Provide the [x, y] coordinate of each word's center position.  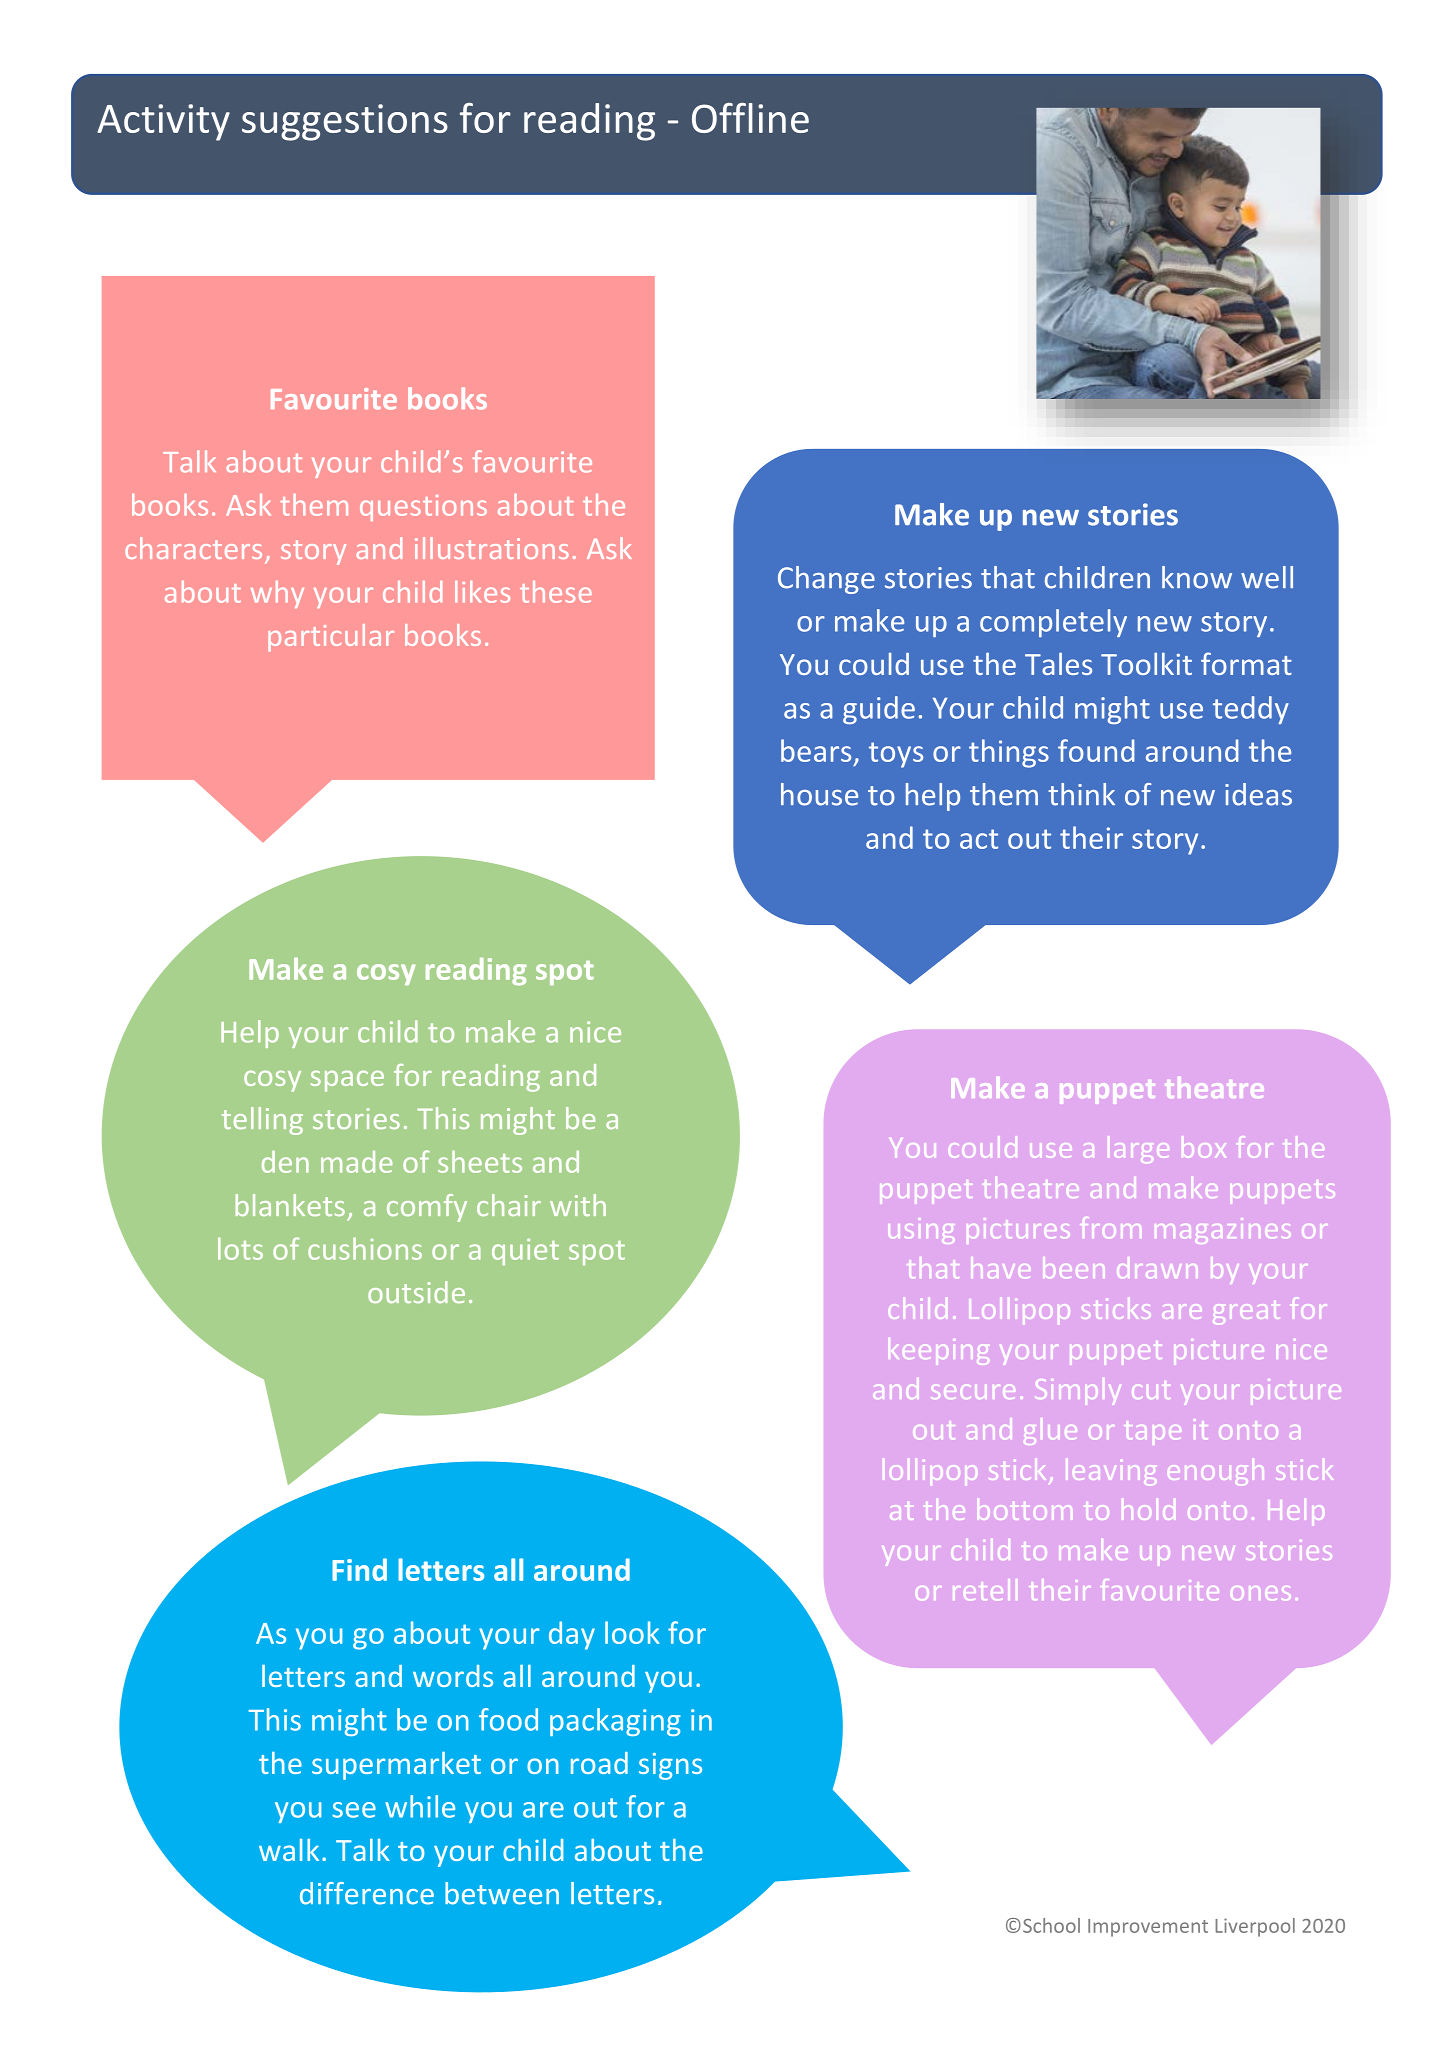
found [1096, 750]
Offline [750, 118]
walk [289, 1850]
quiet [525, 1252]
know [1197, 577]
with [578, 1205]
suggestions [345, 122]
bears [816, 750]
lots [240, 1248]
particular [331, 638]
